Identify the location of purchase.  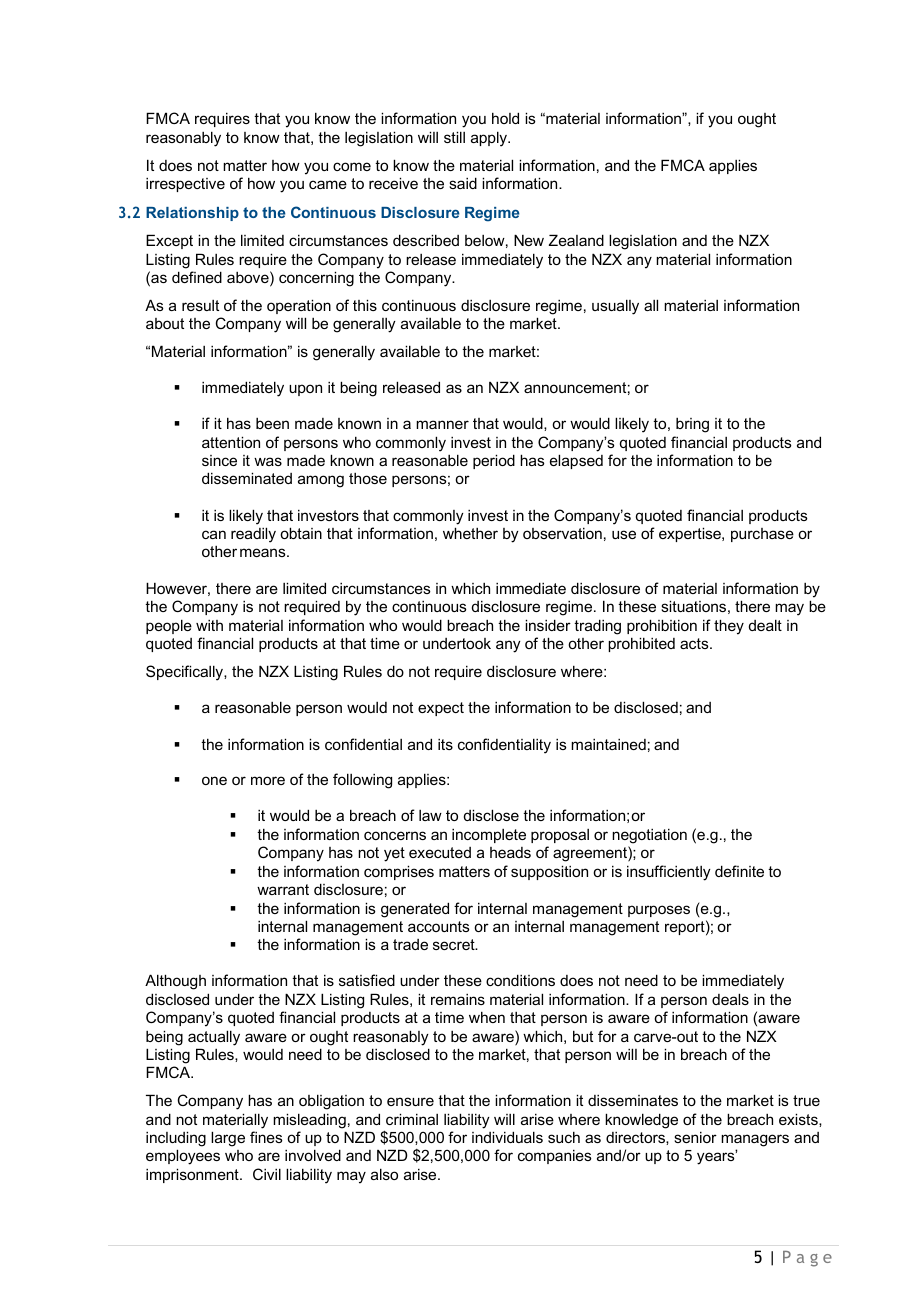
(762, 535).
